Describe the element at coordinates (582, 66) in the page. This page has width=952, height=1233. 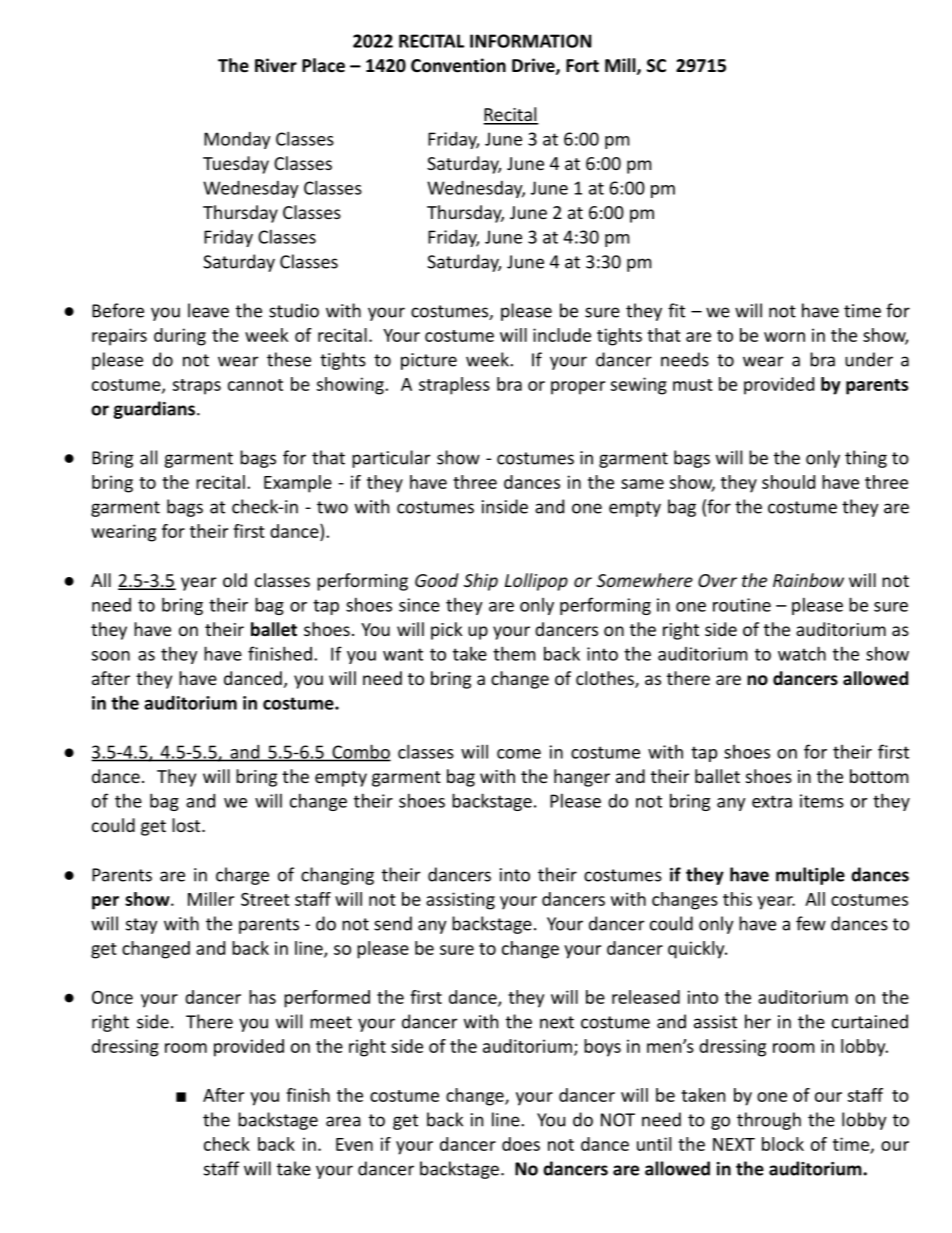
I see `Fort` at that location.
